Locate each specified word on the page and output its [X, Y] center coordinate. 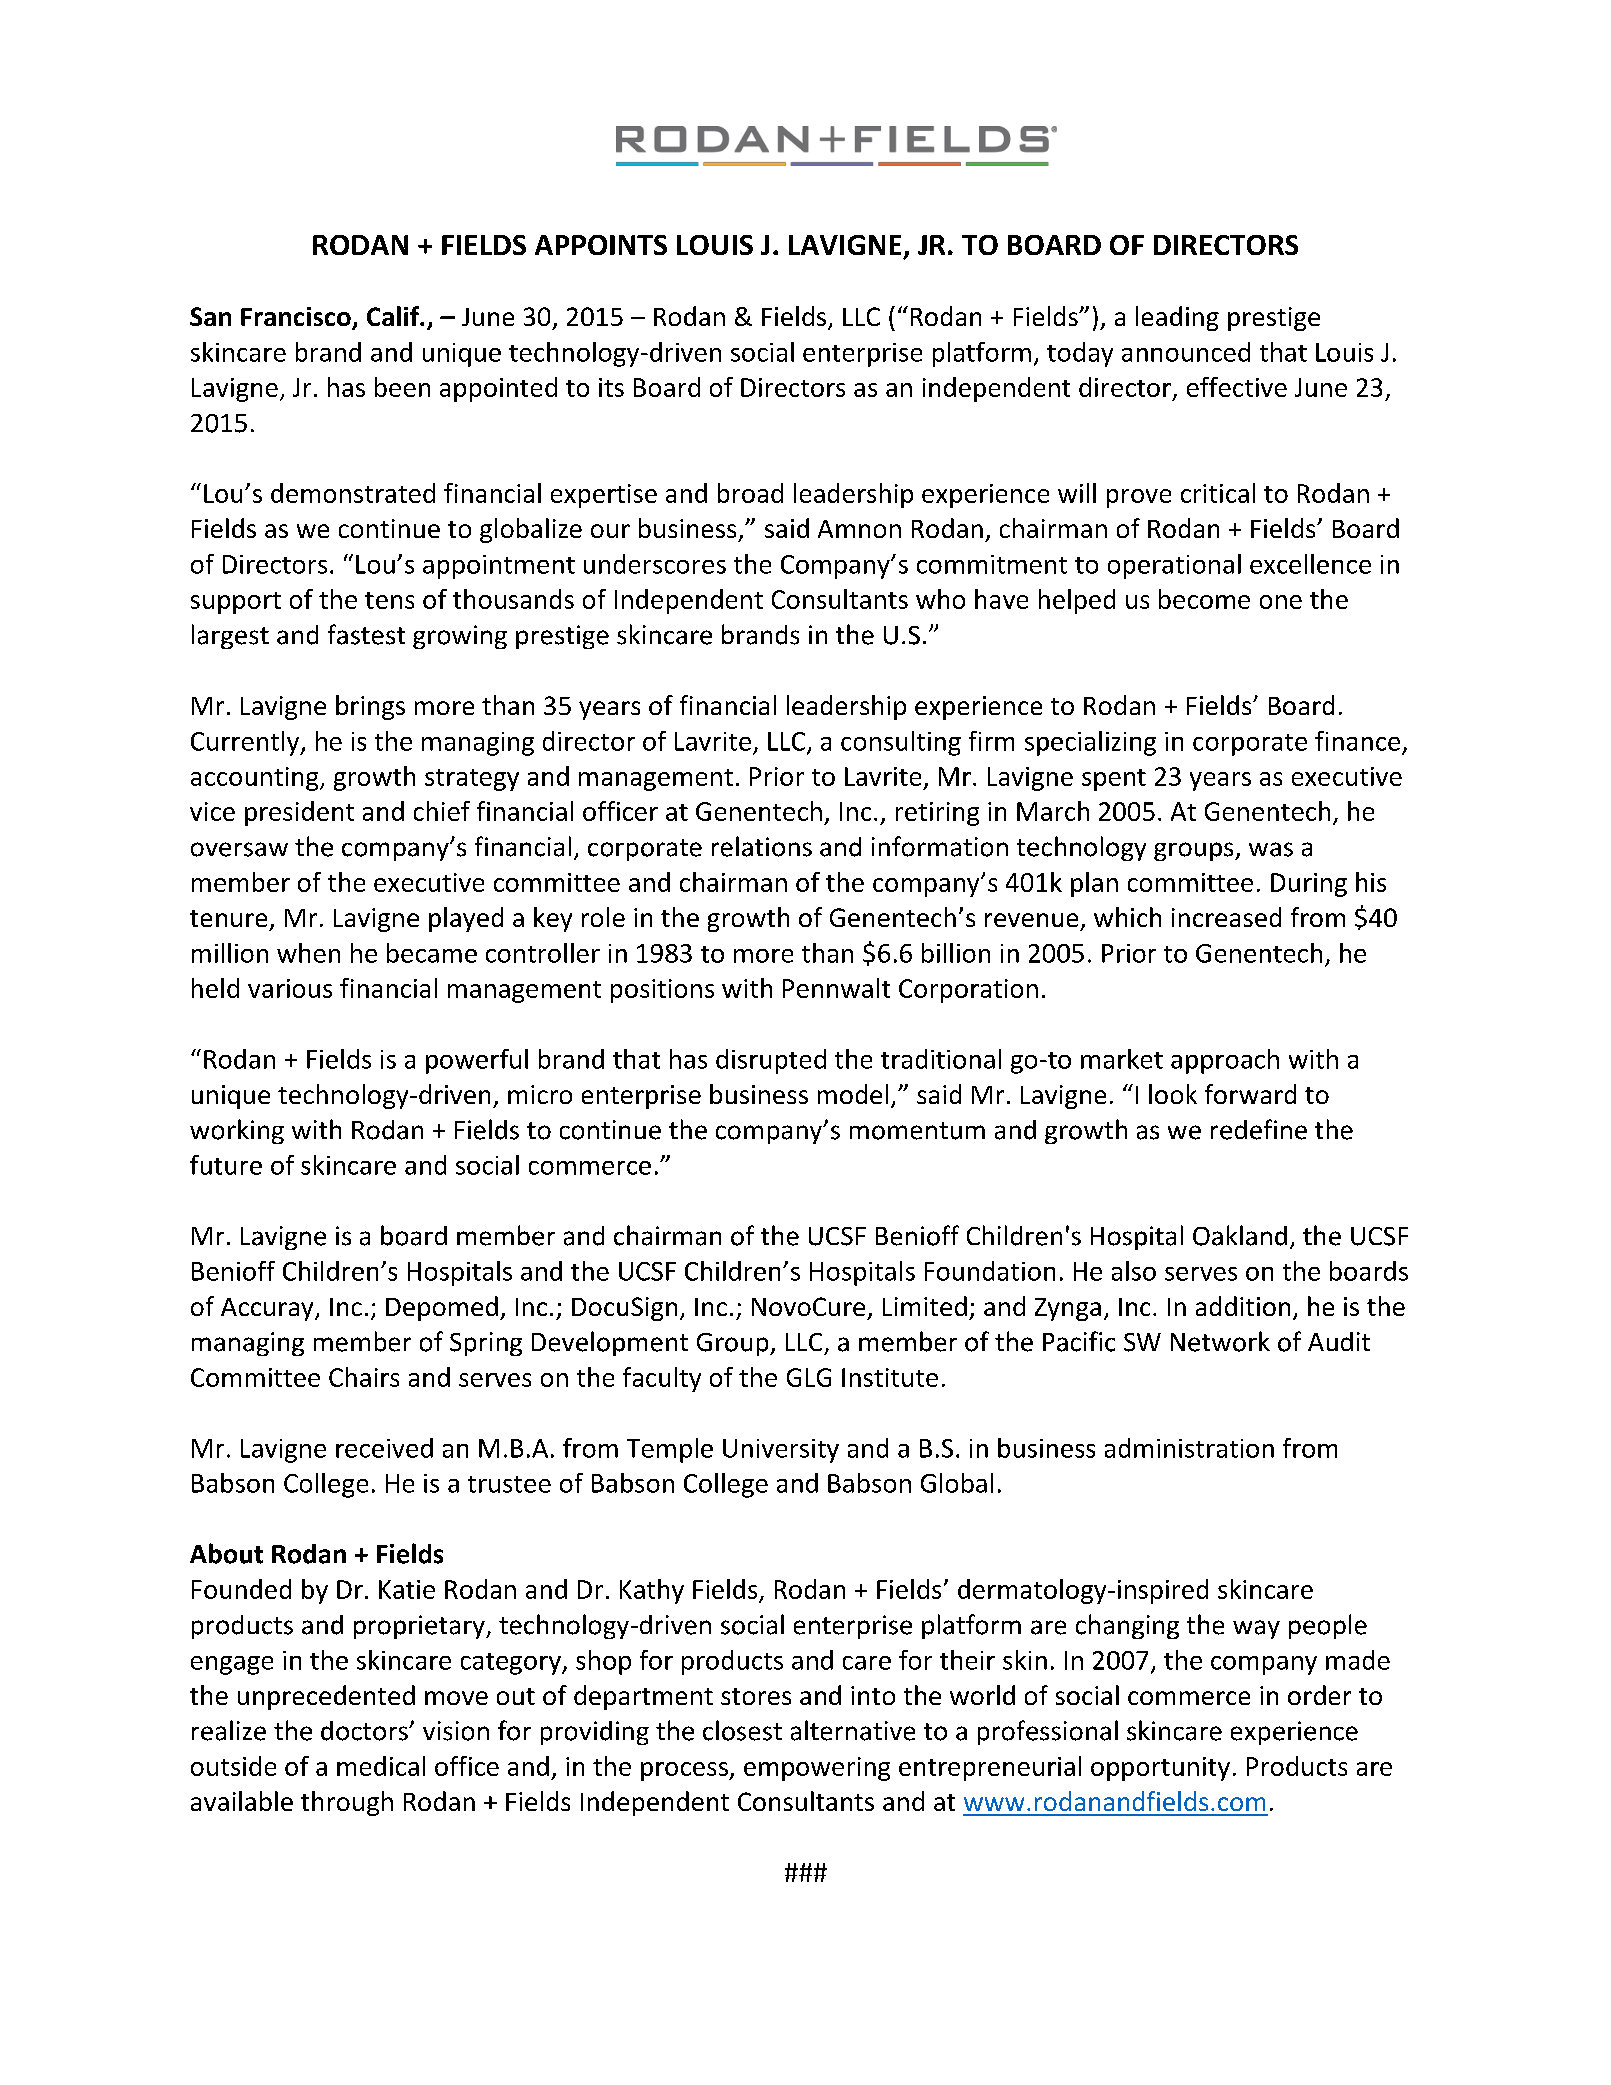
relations [762, 846]
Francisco [297, 318]
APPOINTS [601, 245]
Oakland [1240, 1235]
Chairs [364, 1377]
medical [381, 1766]
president [299, 813]
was [1271, 849]
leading [1177, 318]
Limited [925, 1306]
